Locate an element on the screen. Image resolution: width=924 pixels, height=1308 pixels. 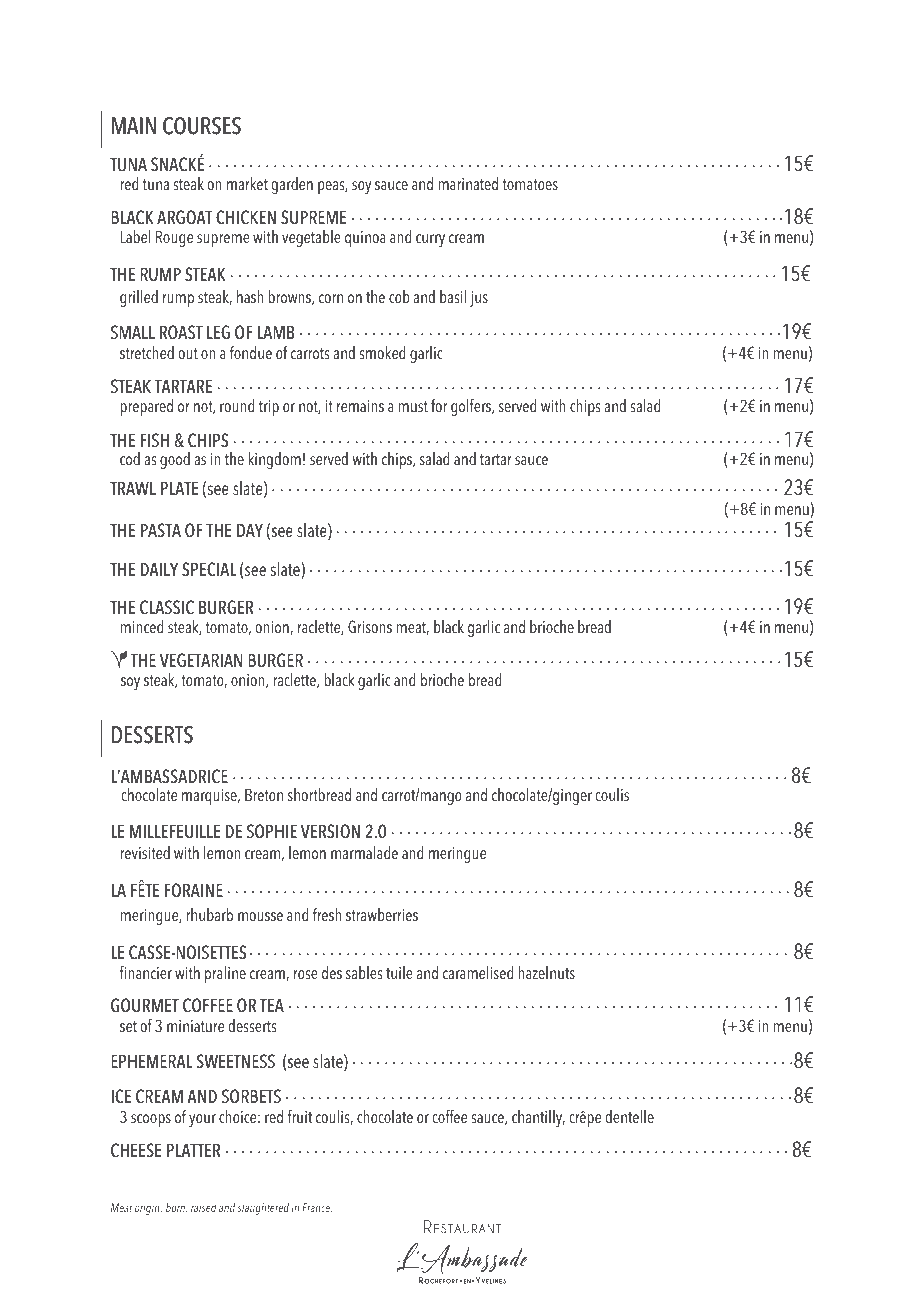
Breton is located at coordinates (264, 795).
